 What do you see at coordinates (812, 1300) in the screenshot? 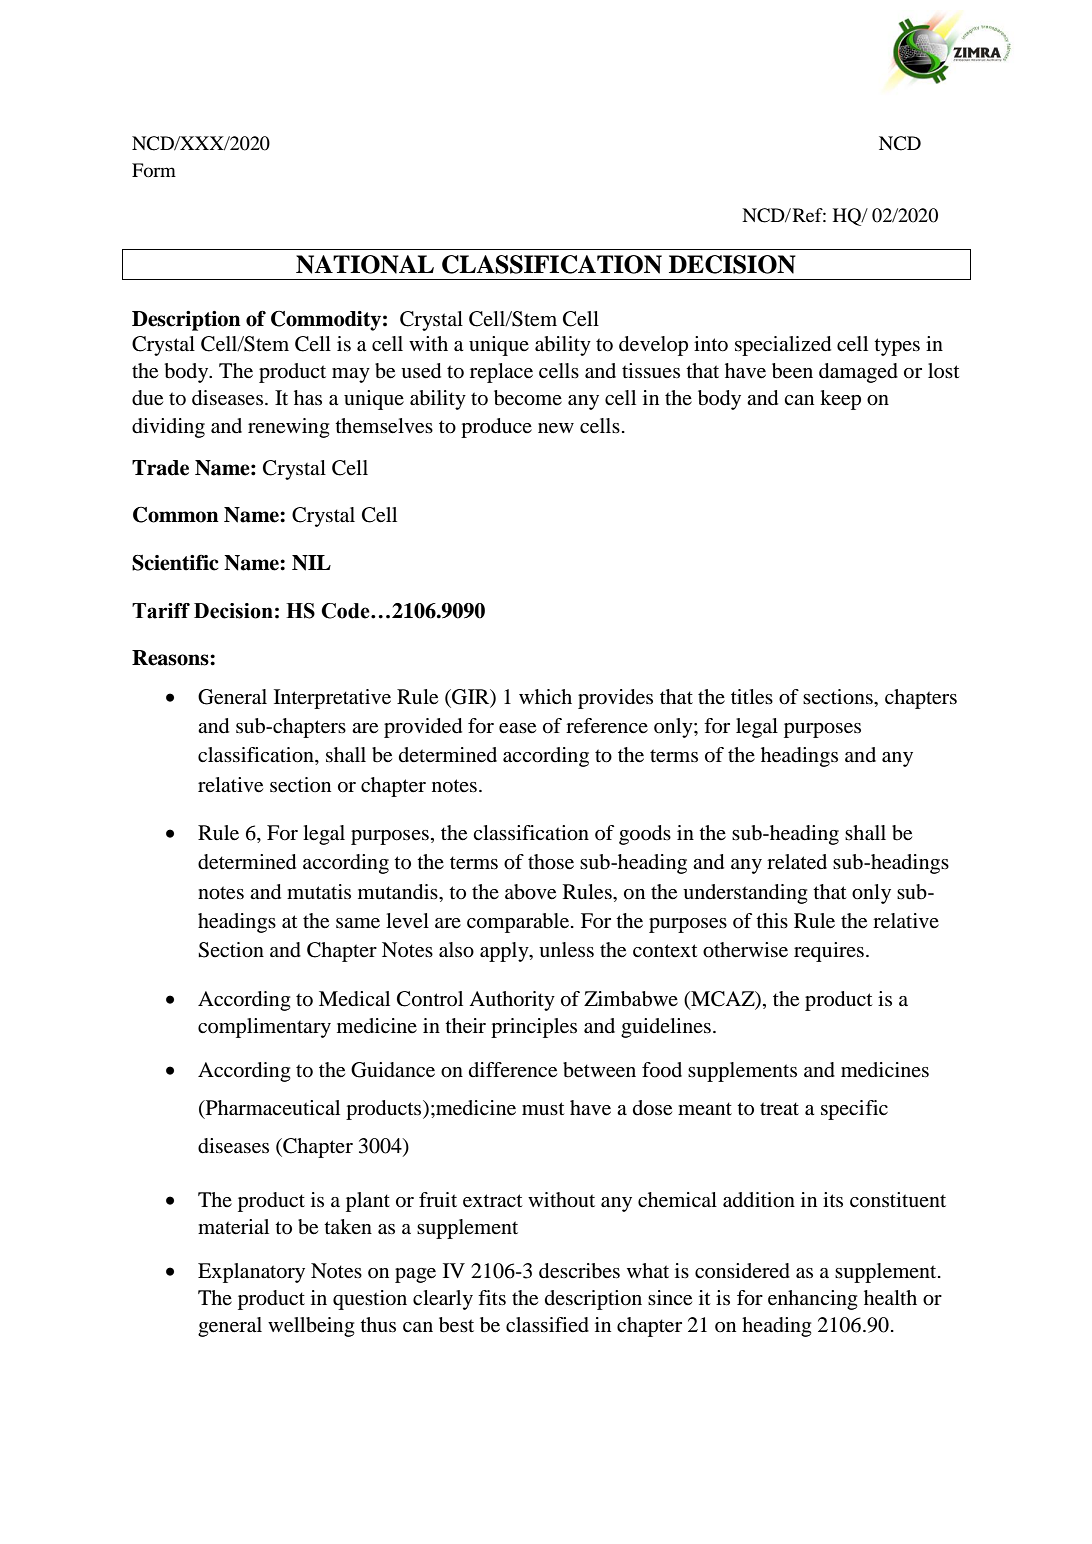
I see `enhancing` at bounding box center [812, 1300].
